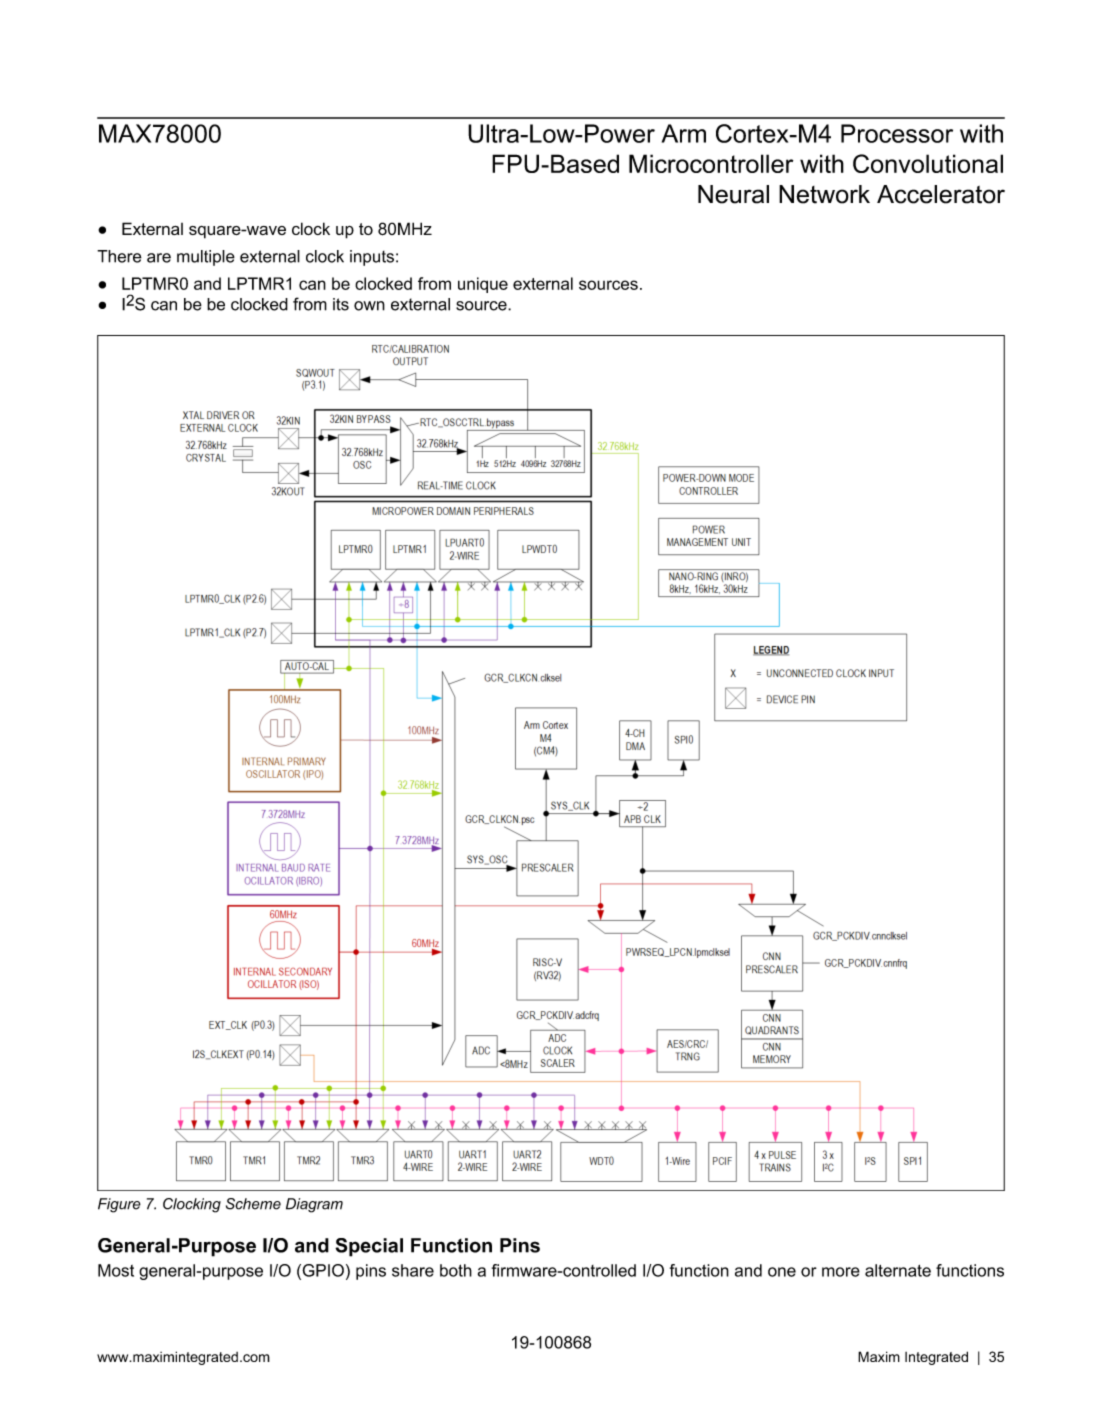 This document has width=1102, height=1426. What do you see at coordinates (824, 194) in the document?
I see `Network` at bounding box center [824, 194].
